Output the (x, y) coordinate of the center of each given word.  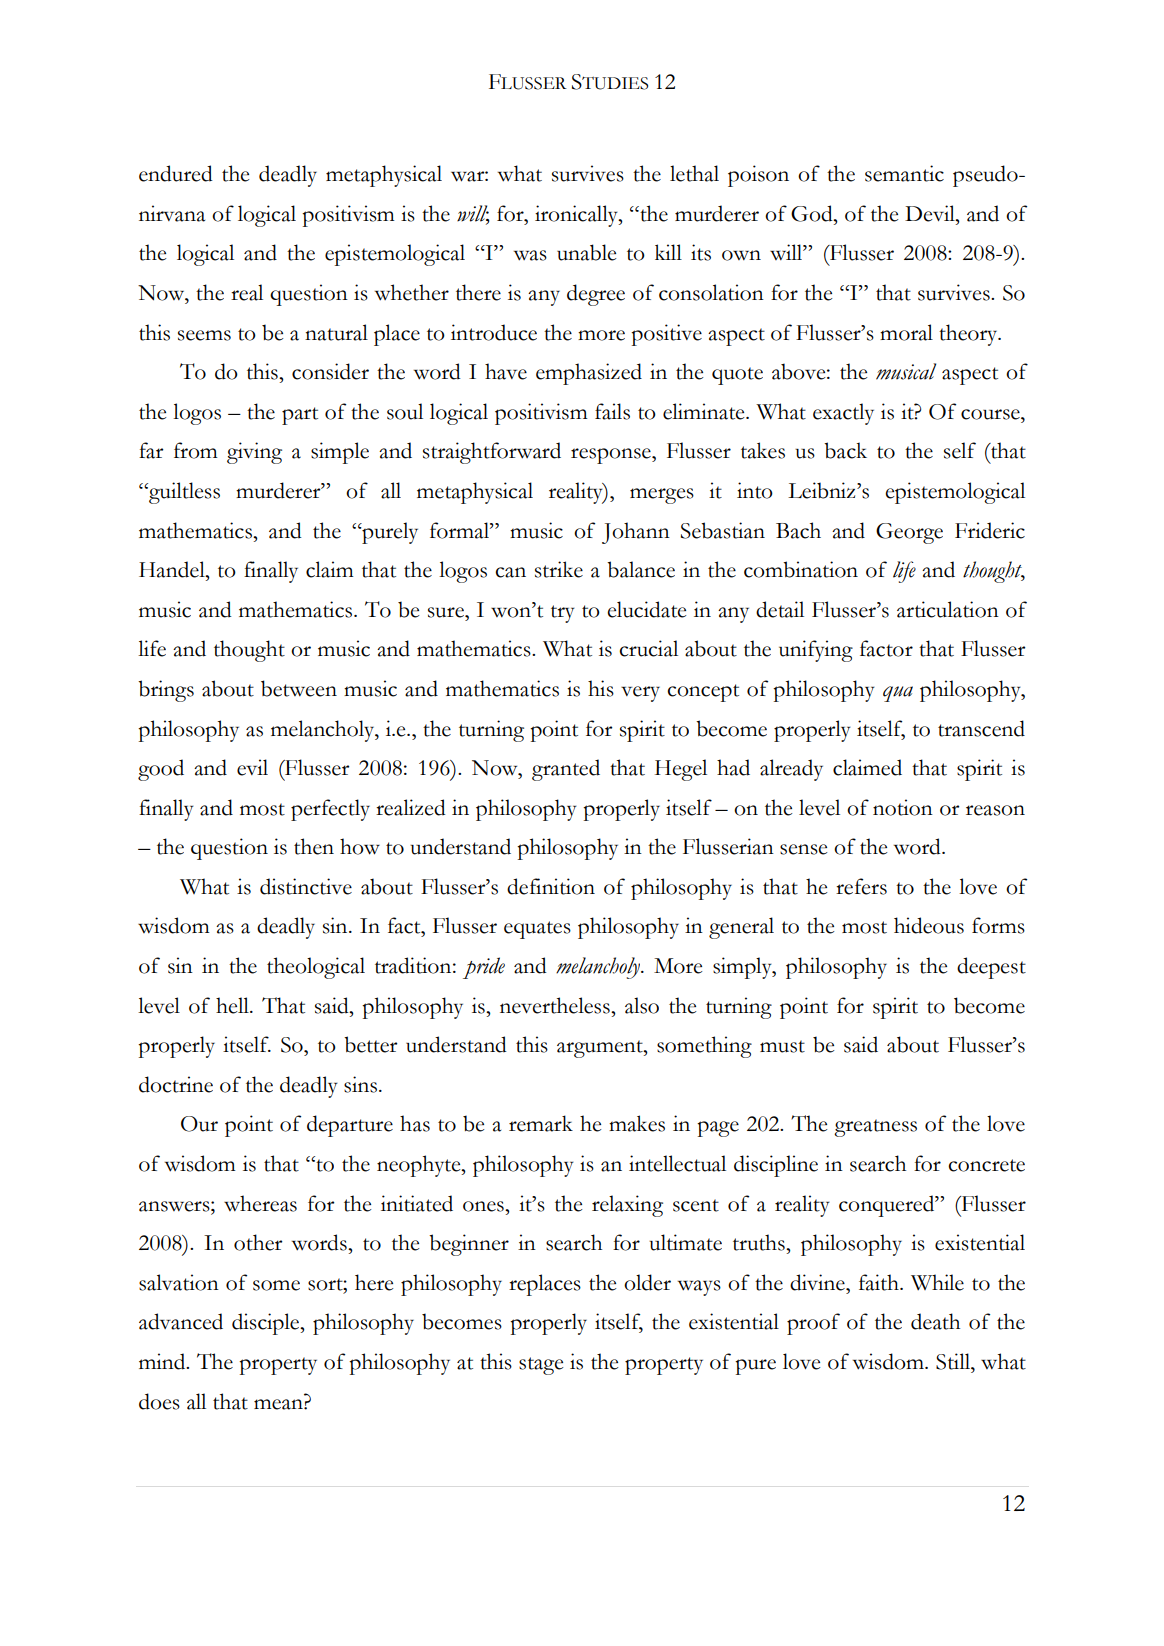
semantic (904, 173)
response (612, 456)
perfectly (330, 810)
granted (566, 770)
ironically (577, 216)
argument (601, 1049)
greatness (875, 1128)
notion (903, 807)
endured (176, 173)
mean (279, 1404)
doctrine (176, 1084)
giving (254, 453)
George (909, 533)
